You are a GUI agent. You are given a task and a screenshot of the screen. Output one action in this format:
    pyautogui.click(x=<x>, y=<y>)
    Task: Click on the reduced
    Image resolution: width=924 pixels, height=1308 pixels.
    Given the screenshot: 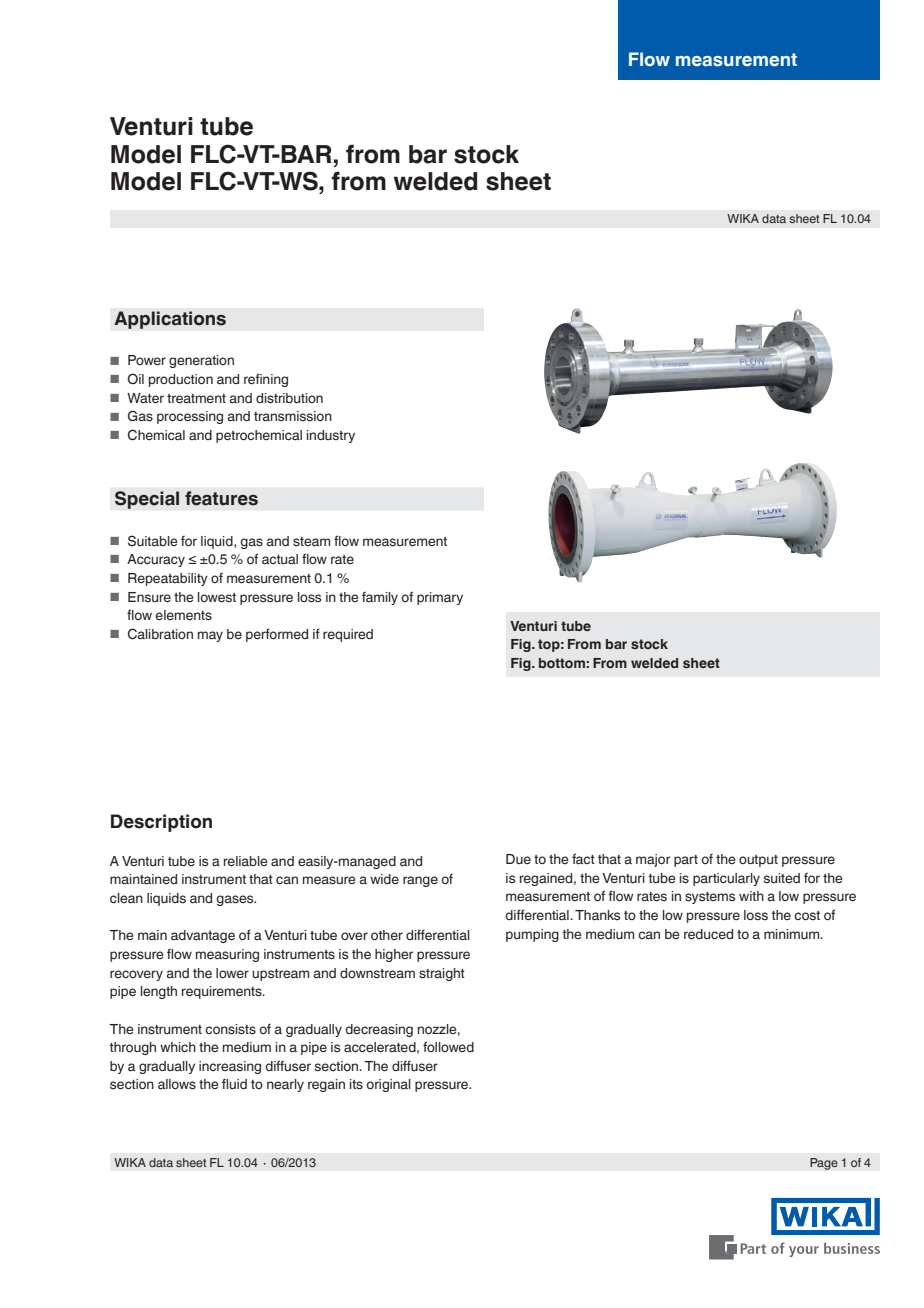 What is the action you would take?
    pyautogui.click(x=708, y=934)
